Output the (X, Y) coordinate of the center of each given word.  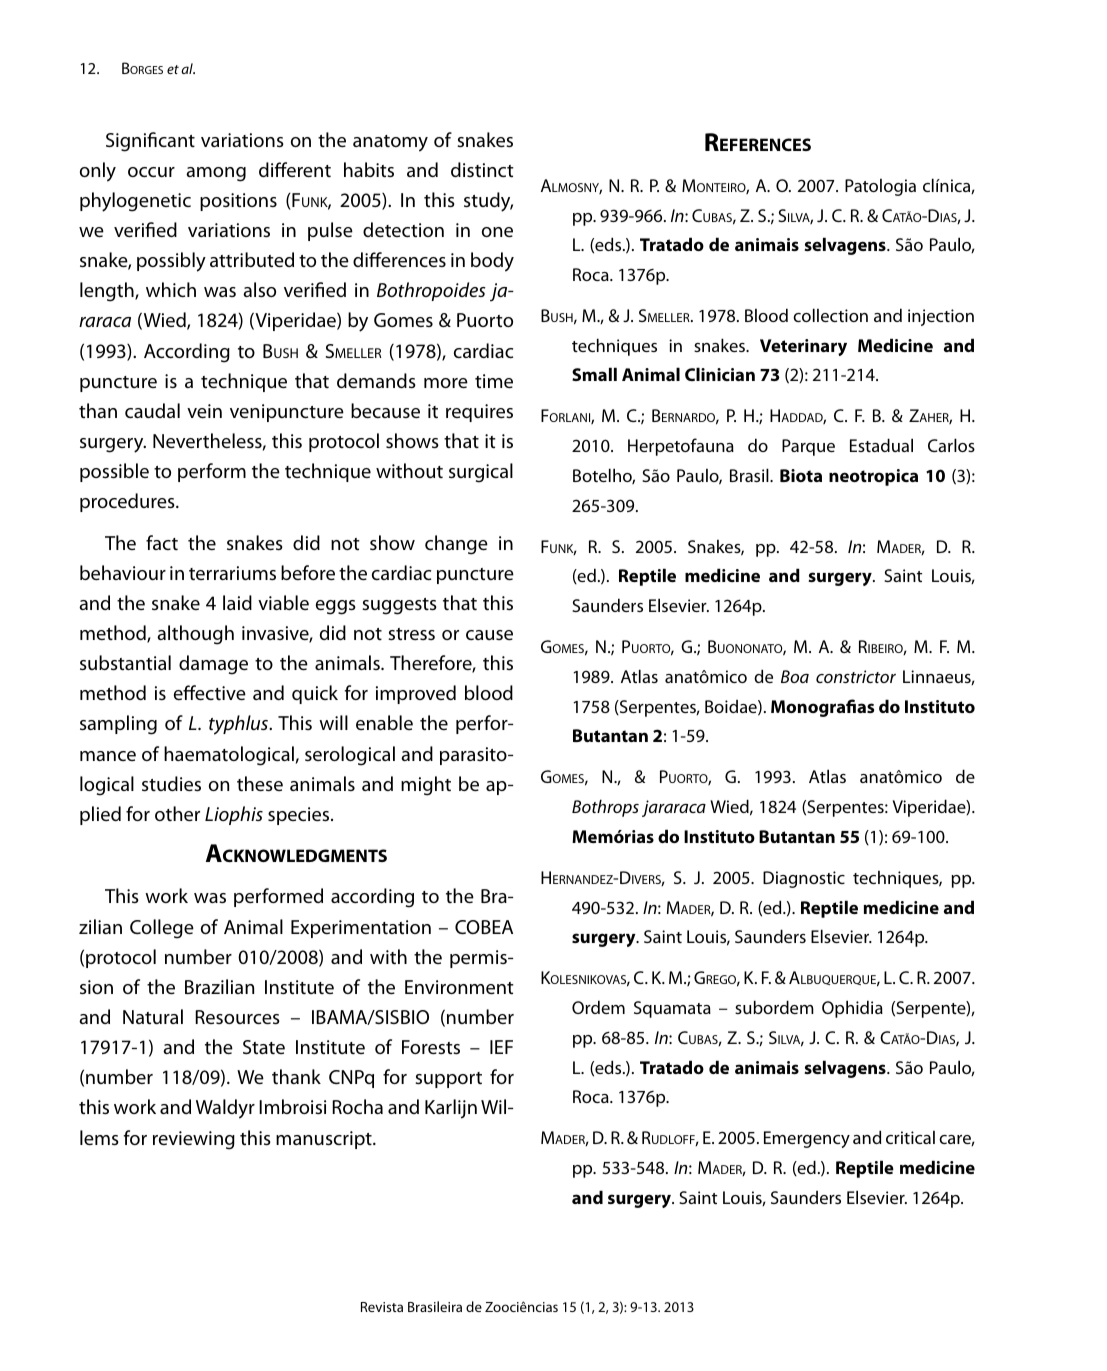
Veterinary (803, 347)
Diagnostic (804, 879)
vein (204, 411)
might (426, 786)
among (216, 174)
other (177, 813)
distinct (482, 170)
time (494, 381)
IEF (501, 1047)
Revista (382, 1307)
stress (411, 634)
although (195, 635)
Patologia (880, 187)
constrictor (856, 676)
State (264, 1047)
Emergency (807, 1139)
